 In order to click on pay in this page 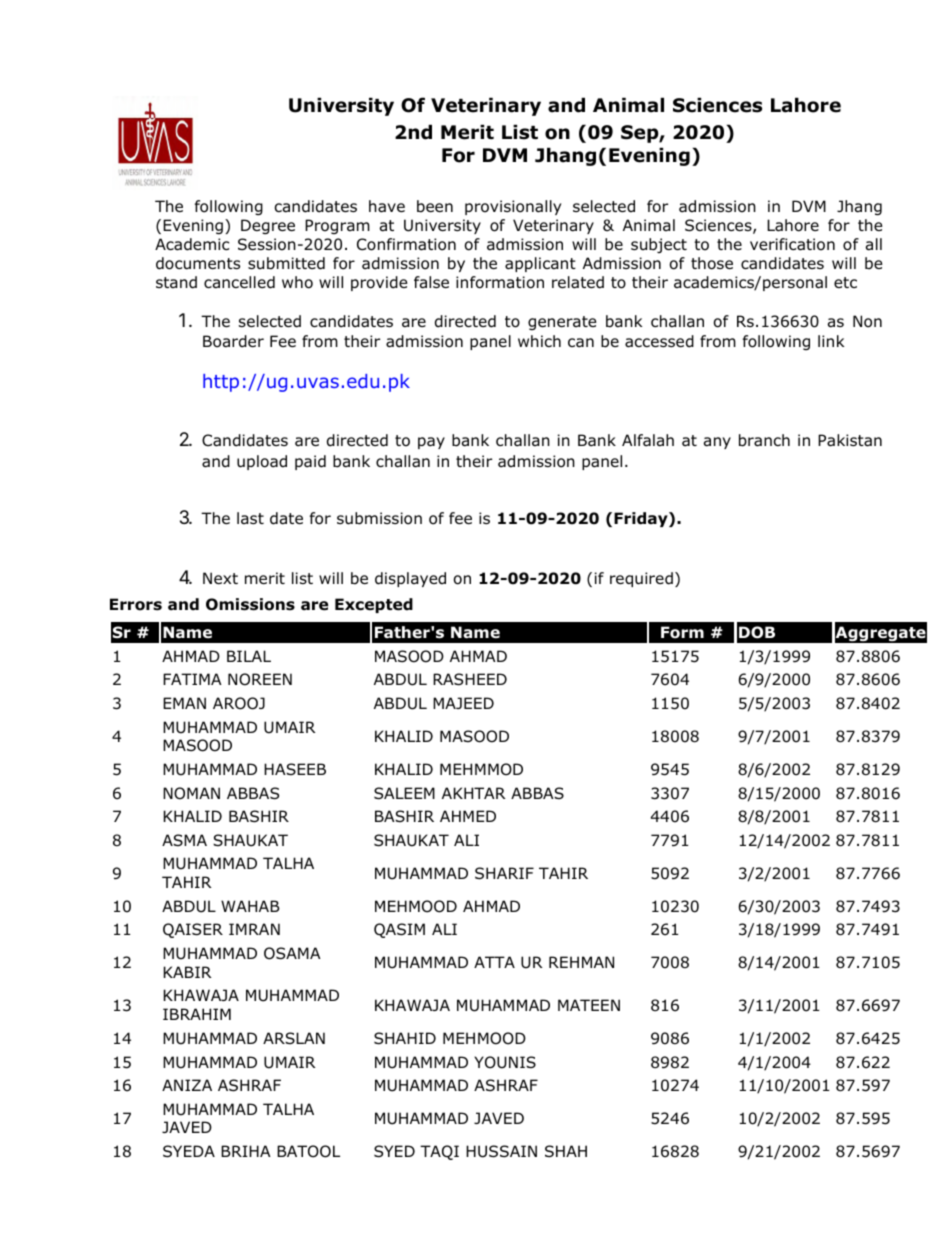, I will do `click(431, 443)`.
